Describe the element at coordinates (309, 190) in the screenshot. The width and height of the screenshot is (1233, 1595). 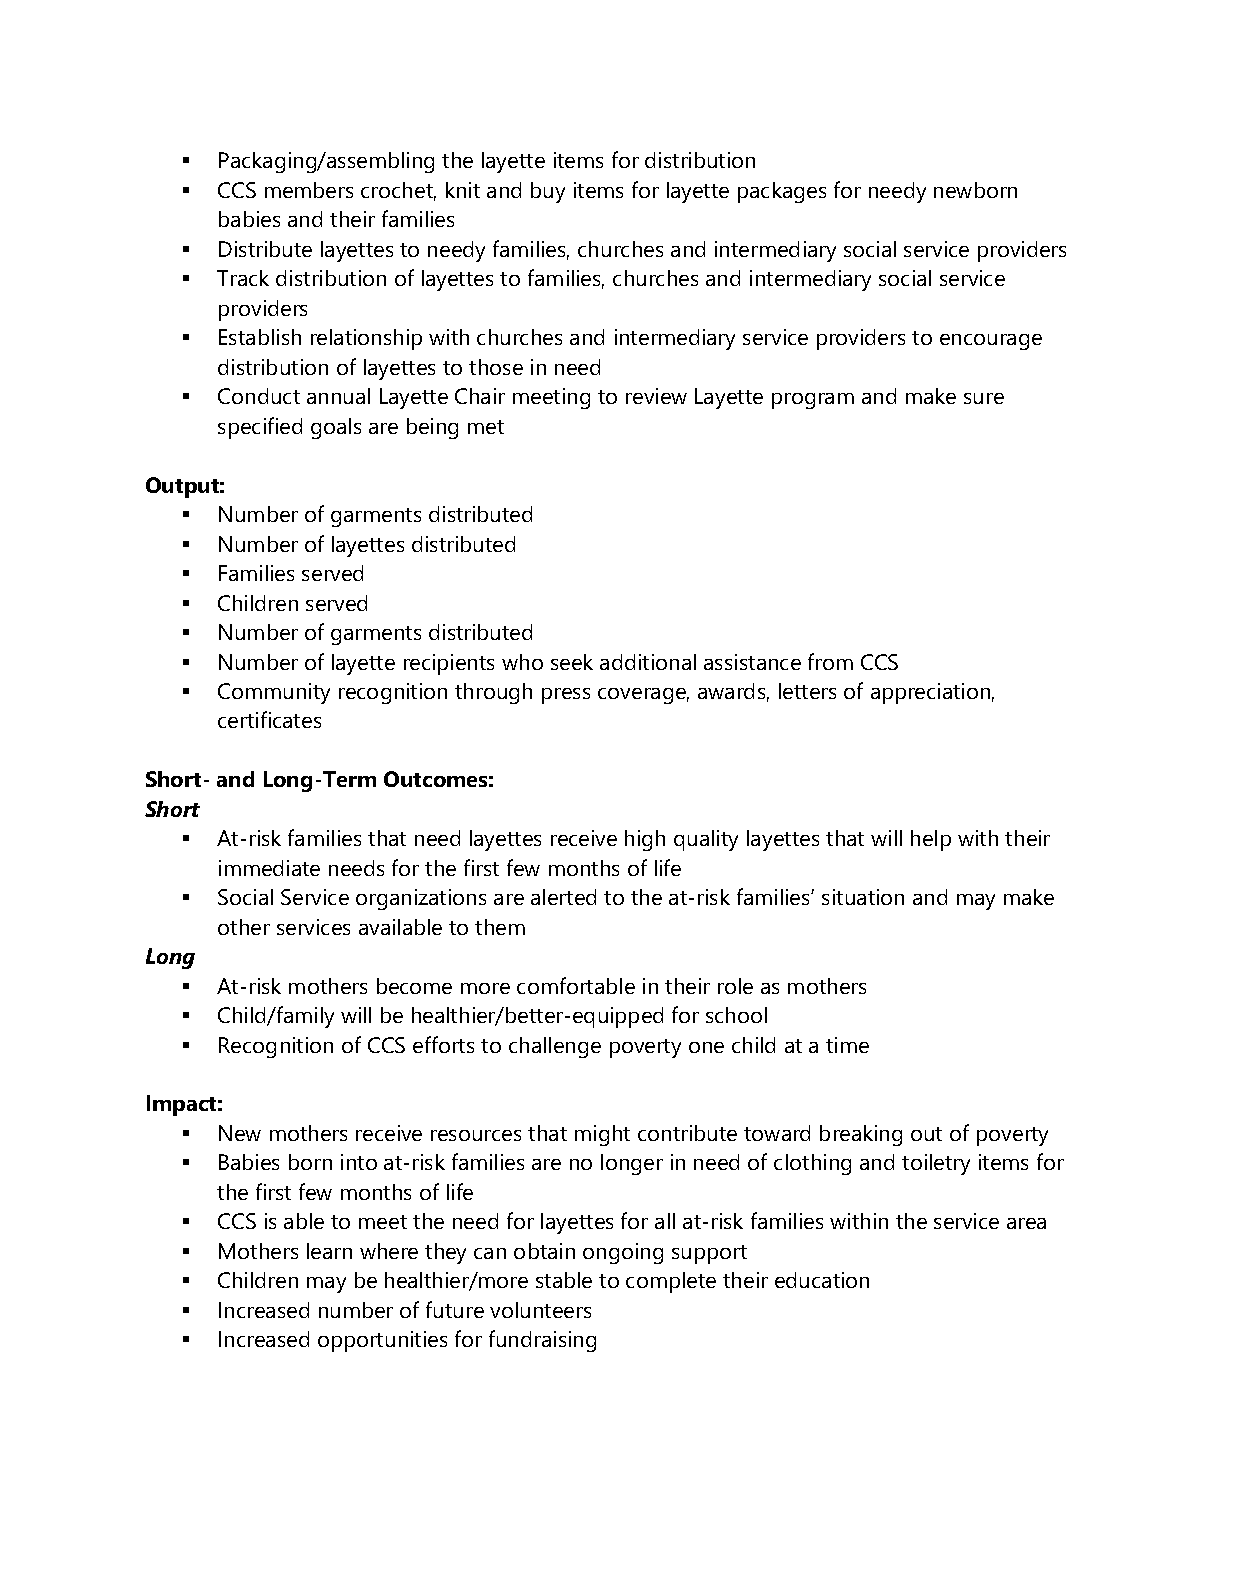
I see `members` at that location.
